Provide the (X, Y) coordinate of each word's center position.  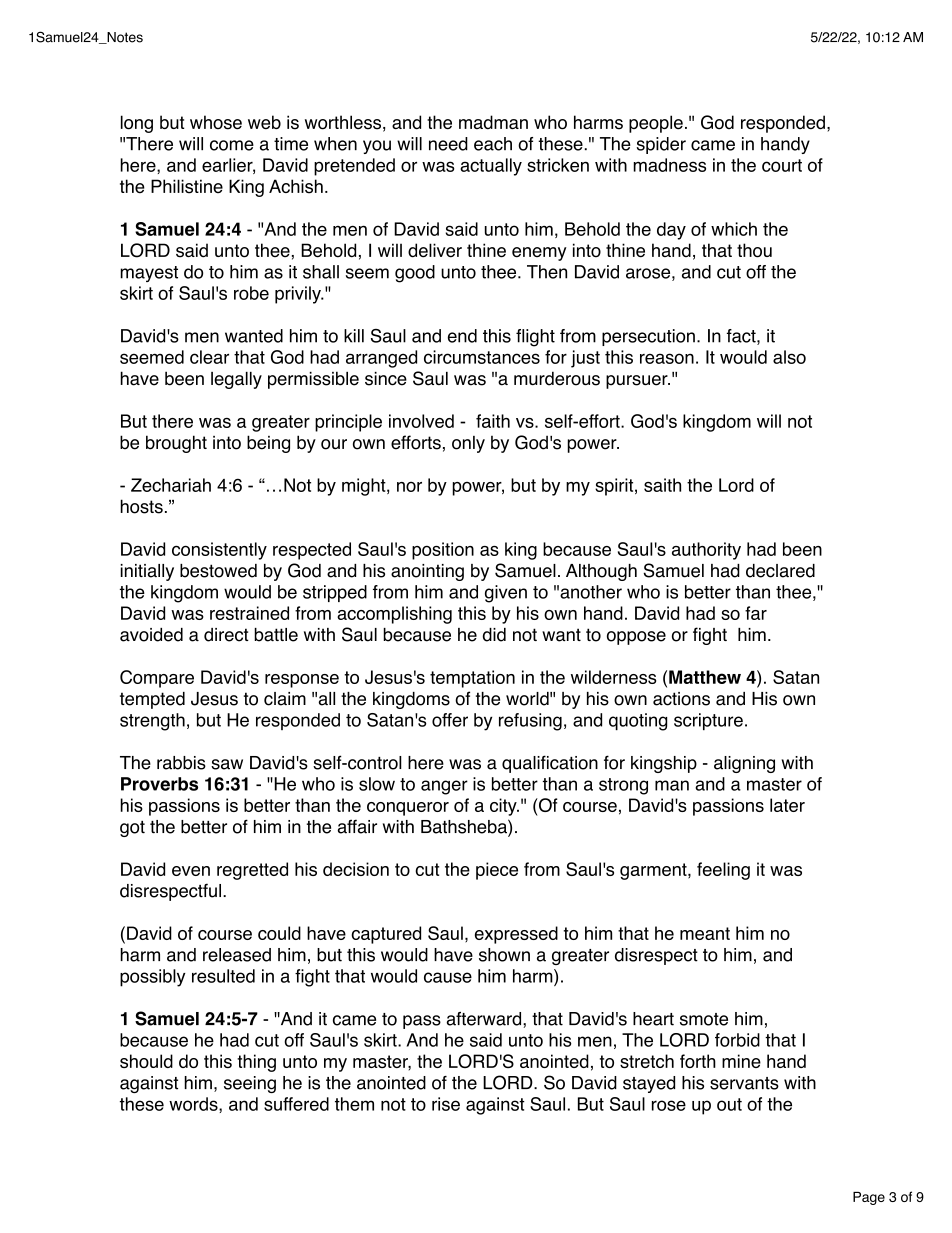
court (782, 165)
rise (446, 1104)
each (493, 144)
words (194, 1105)
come (232, 145)
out (729, 1104)
